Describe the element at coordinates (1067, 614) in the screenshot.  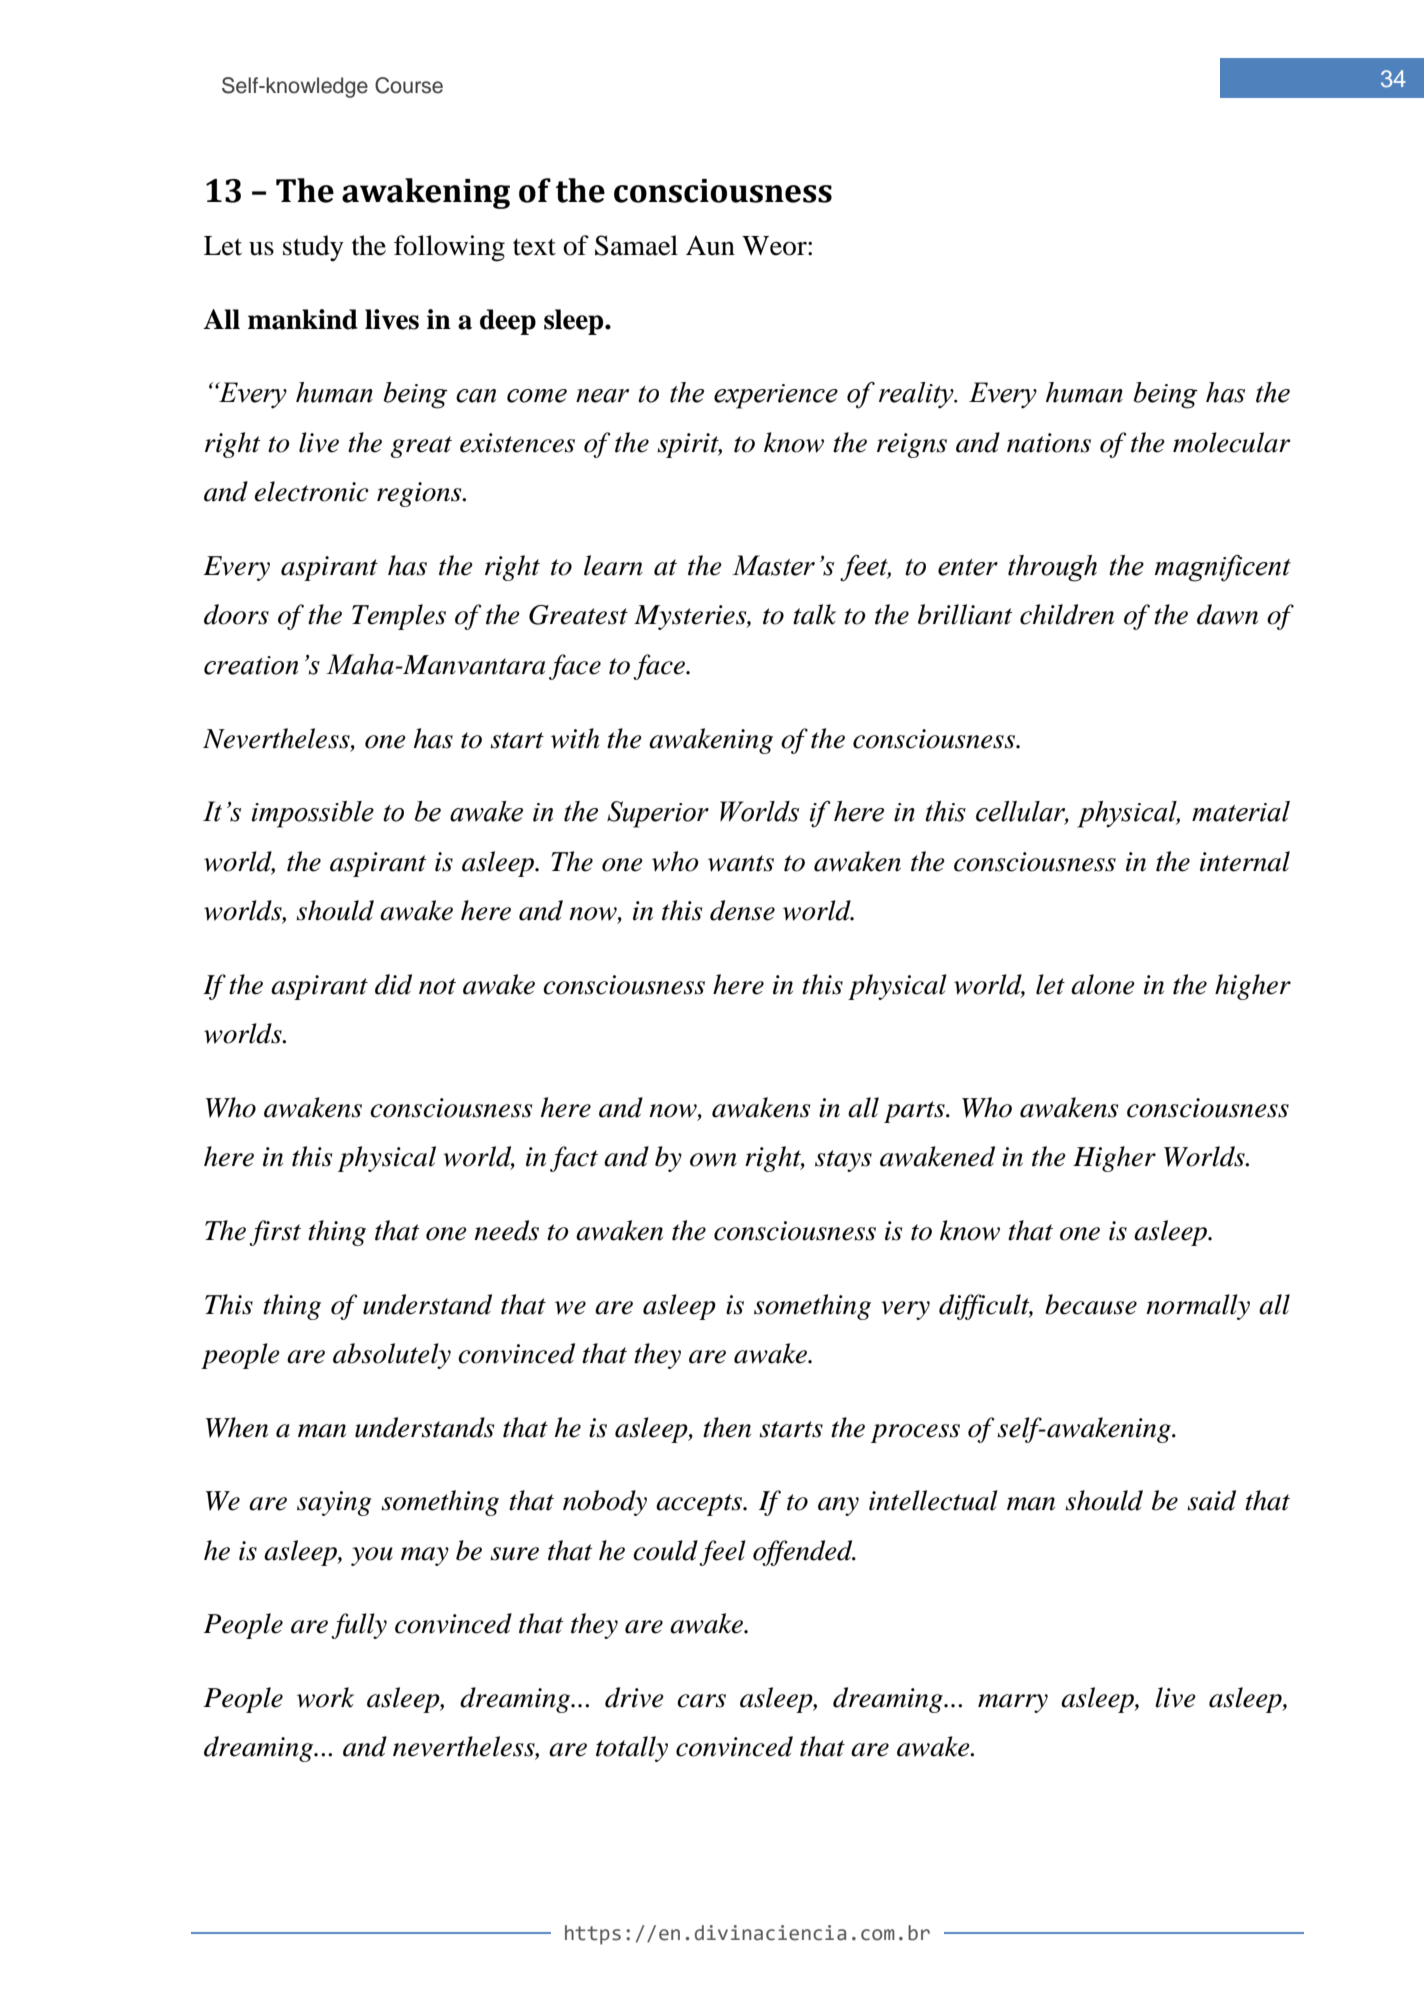
I see `children` at that location.
